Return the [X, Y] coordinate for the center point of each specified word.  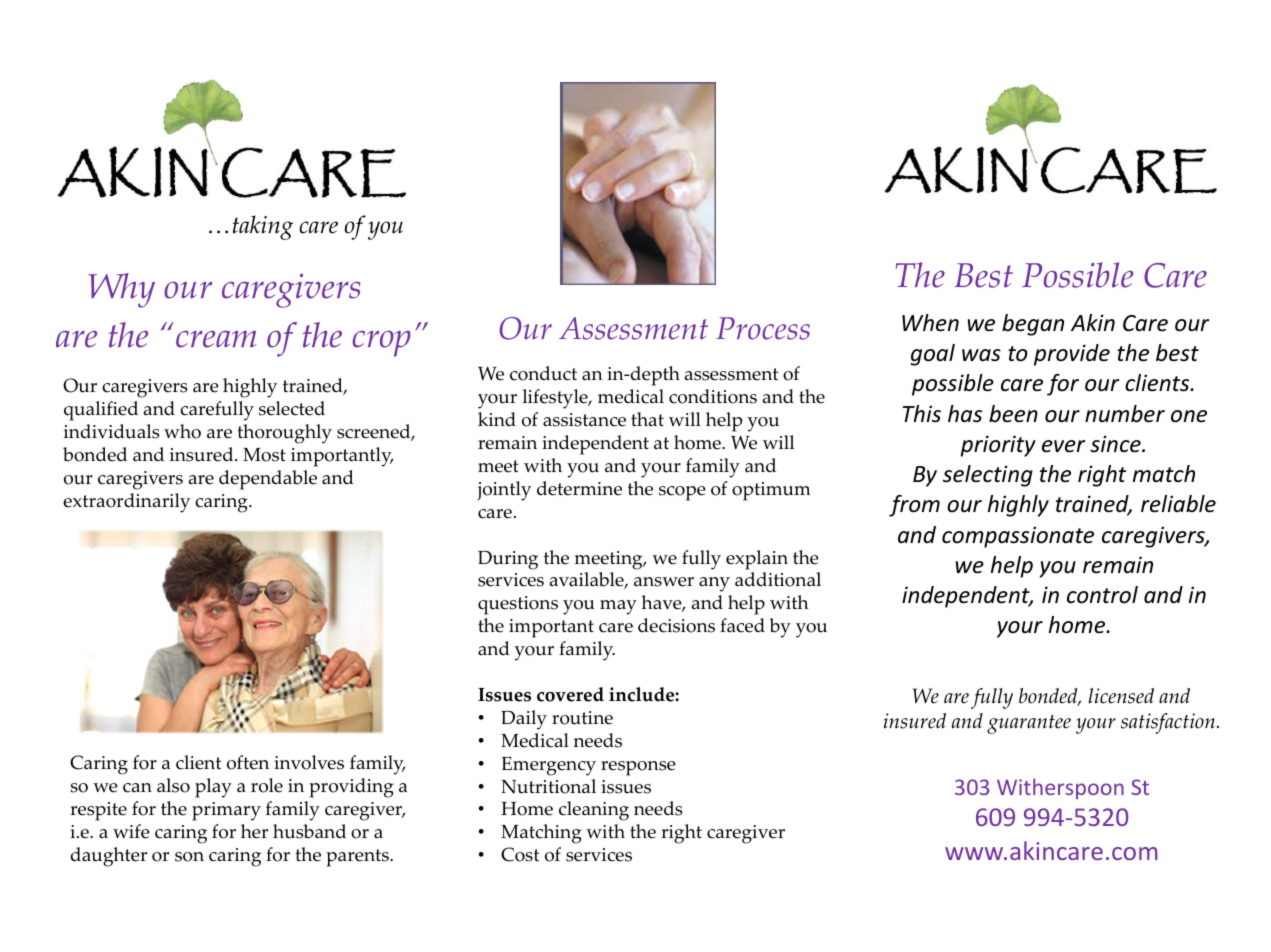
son [189, 857]
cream [216, 339]
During [508, 560]
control [1102, 595]
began [1033, 325]
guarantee [1029, 724]
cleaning [594, 811]
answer [664, 582]
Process [763, 328]
